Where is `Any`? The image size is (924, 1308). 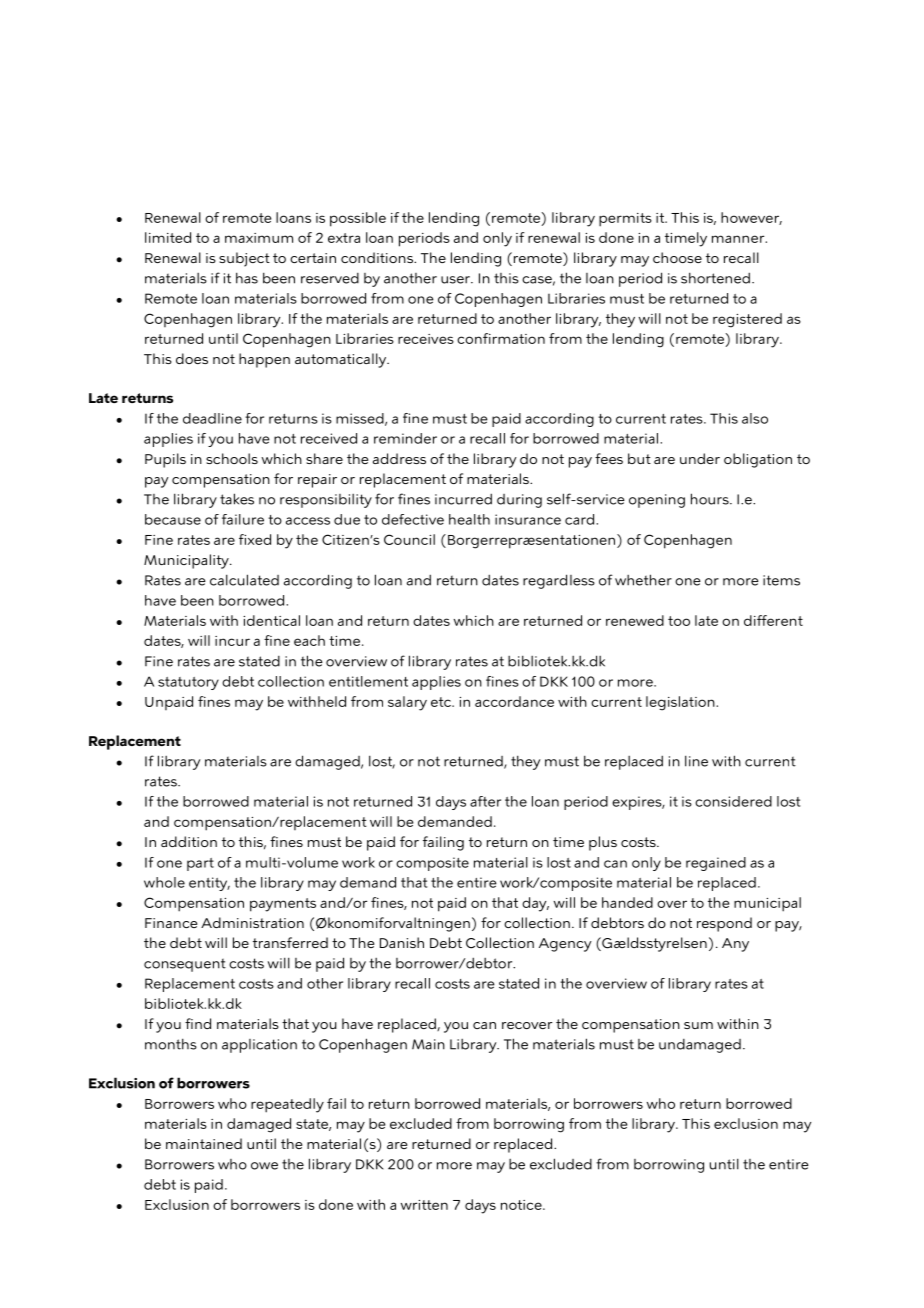 Any is located at coordinates (735, 945).
